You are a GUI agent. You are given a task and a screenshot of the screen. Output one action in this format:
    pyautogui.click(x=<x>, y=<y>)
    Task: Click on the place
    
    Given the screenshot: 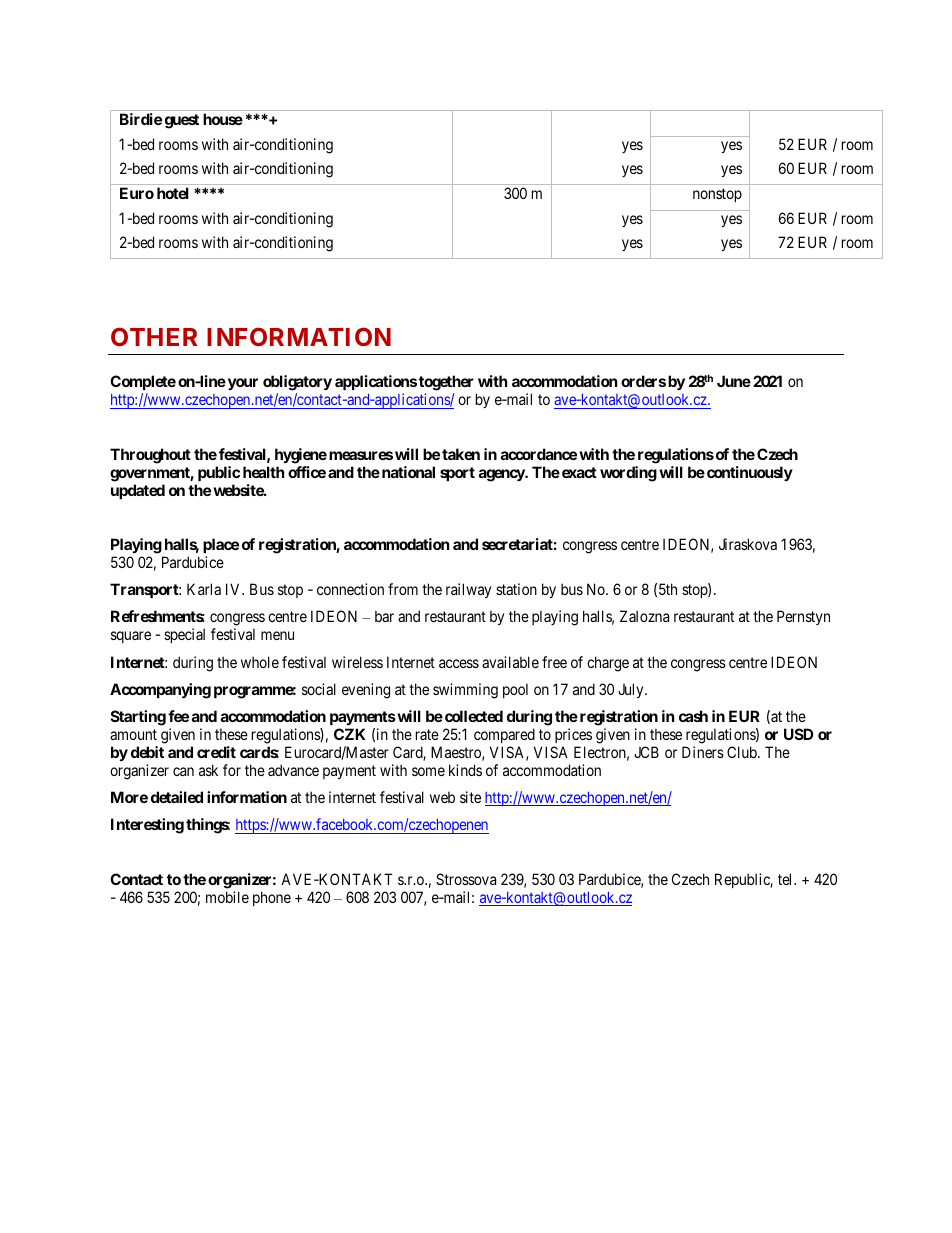 What is the action you would take?
    pyautogui.click(x=221, y=545)
